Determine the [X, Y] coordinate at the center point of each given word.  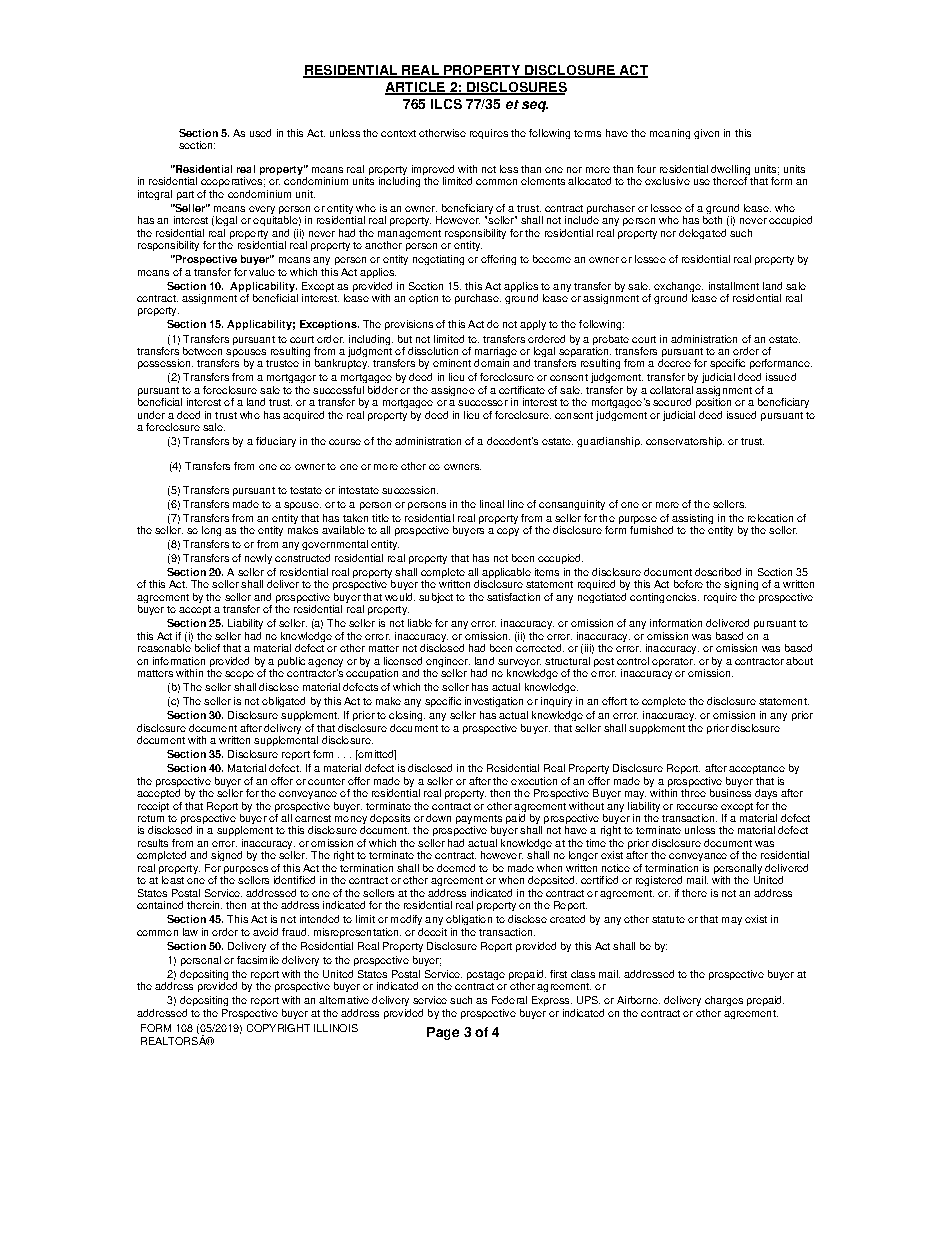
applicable [506, 574]
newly [258, 559]
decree [674, 363]
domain [491, 363]
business [730, 793]
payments [479, 821]
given [706, 134]
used [260, 133]
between [202, 351]
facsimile [258, 960]
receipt [153, 807]
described [718, 572]
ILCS [446, 104]
